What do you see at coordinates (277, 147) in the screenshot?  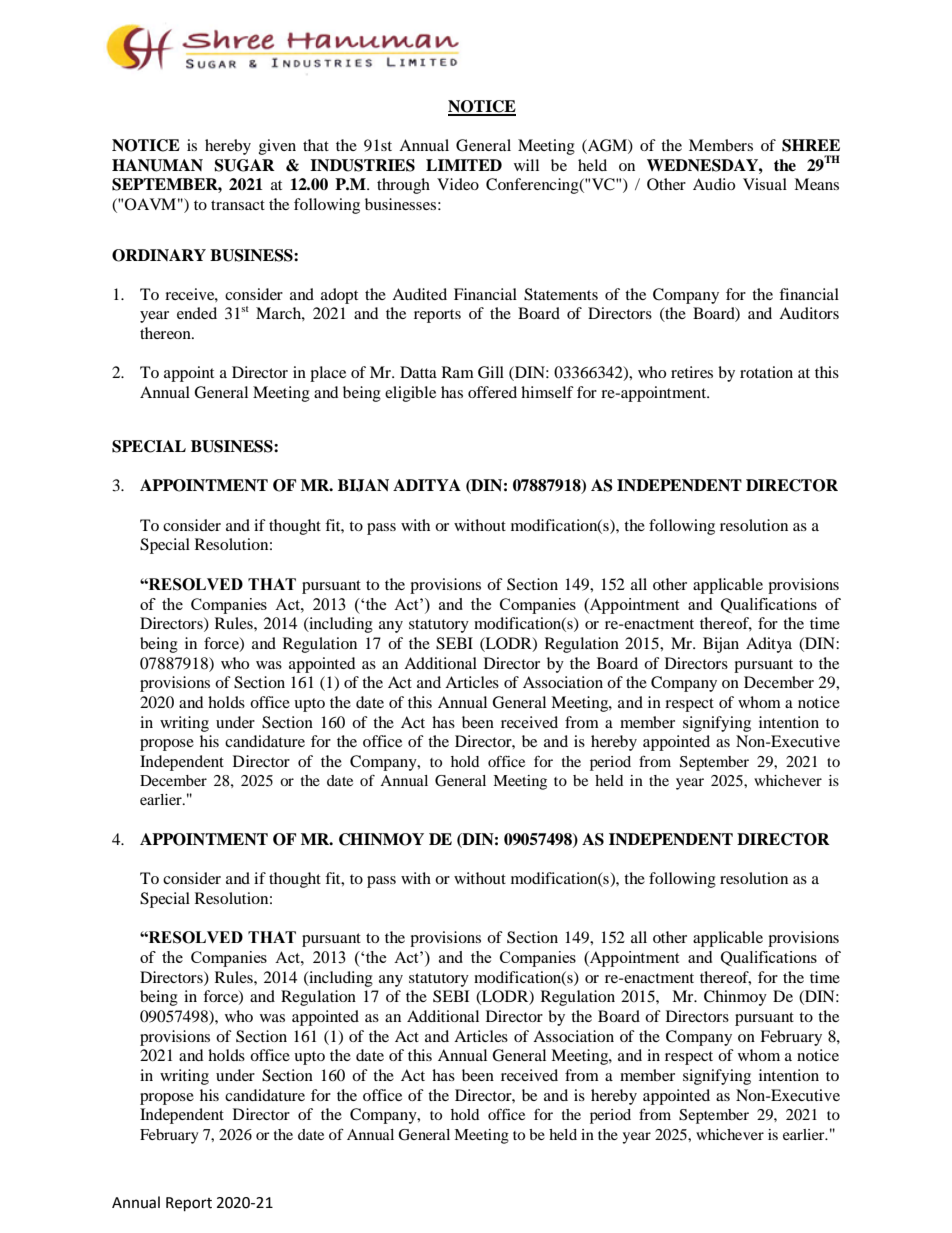 I see `given` at bounding box center [277, 147].
